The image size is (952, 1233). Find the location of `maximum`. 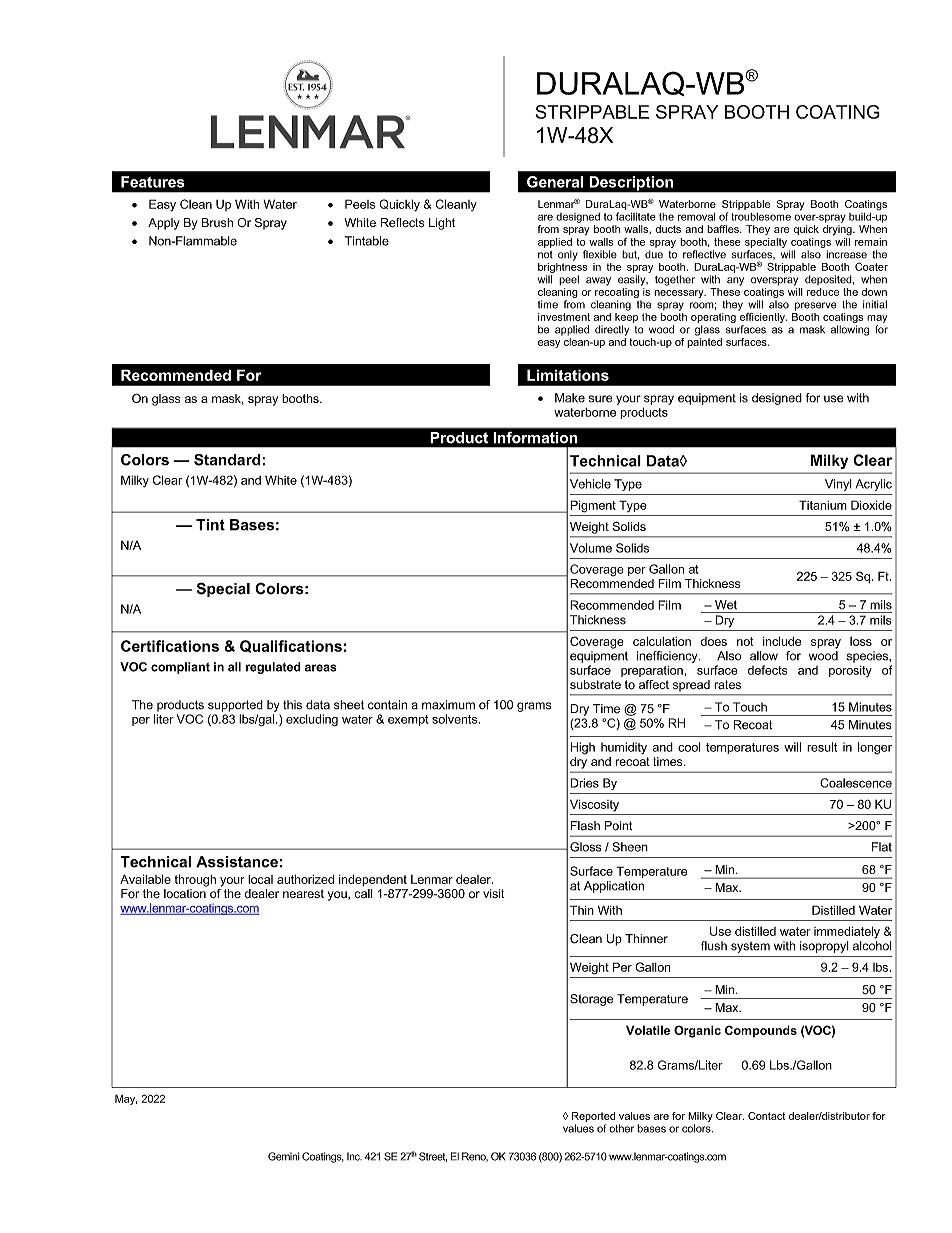

maximum is located at coordinates (448, 705).
